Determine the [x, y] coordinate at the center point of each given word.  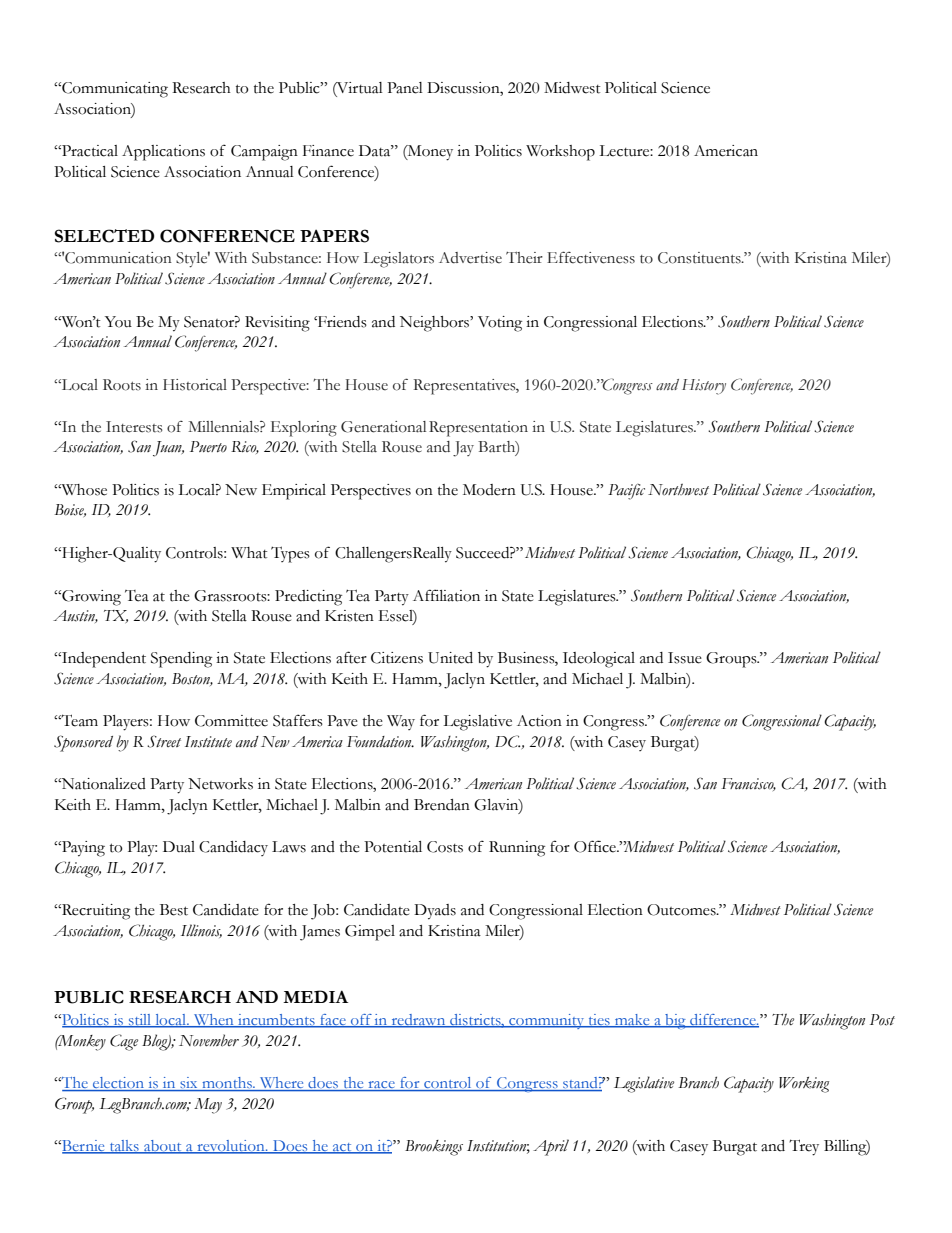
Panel [405, 88]
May [208, 1106]
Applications [163, 153]
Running [517, 849]
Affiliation [446, 595]
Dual [179, 847]
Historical [195, 385]
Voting [500, 324]
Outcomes [682, 910]
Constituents [700, 258]
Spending [181, 660]
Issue [685, 658]
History [704, 387]
